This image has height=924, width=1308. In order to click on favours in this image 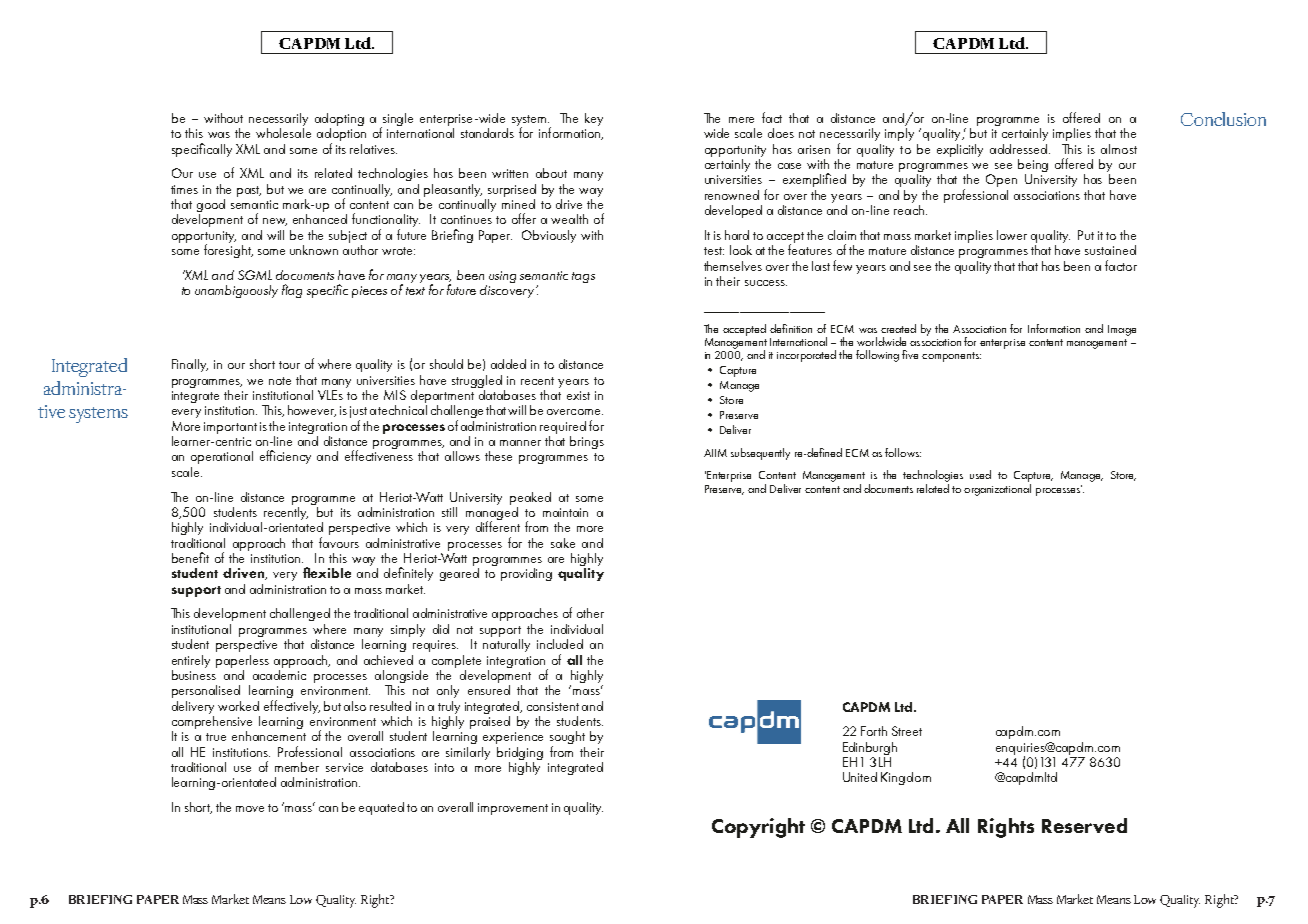, I will do `click(339, 542)`.
